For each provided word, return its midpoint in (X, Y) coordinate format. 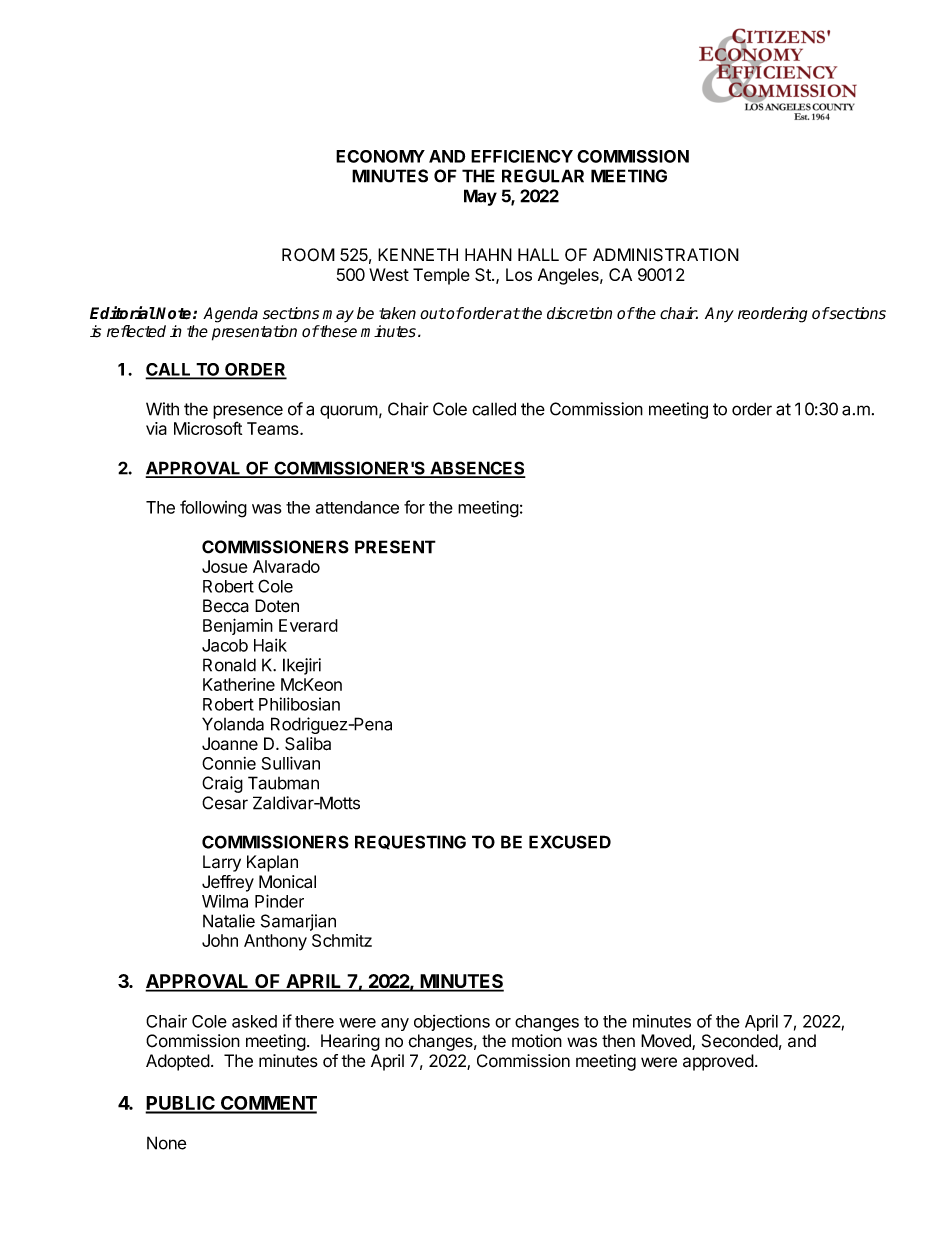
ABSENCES (476, 469)
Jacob (225, 645)
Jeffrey (228, 883)
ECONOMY (380, 156)
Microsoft (208, 428)
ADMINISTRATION (666, 255)
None (167, 1143)
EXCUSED (570, 842)
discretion (579, 313)
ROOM (308, 255)
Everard (308, 625)
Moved (667, 1042)
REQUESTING (410, 842)
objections (452, 1023)
